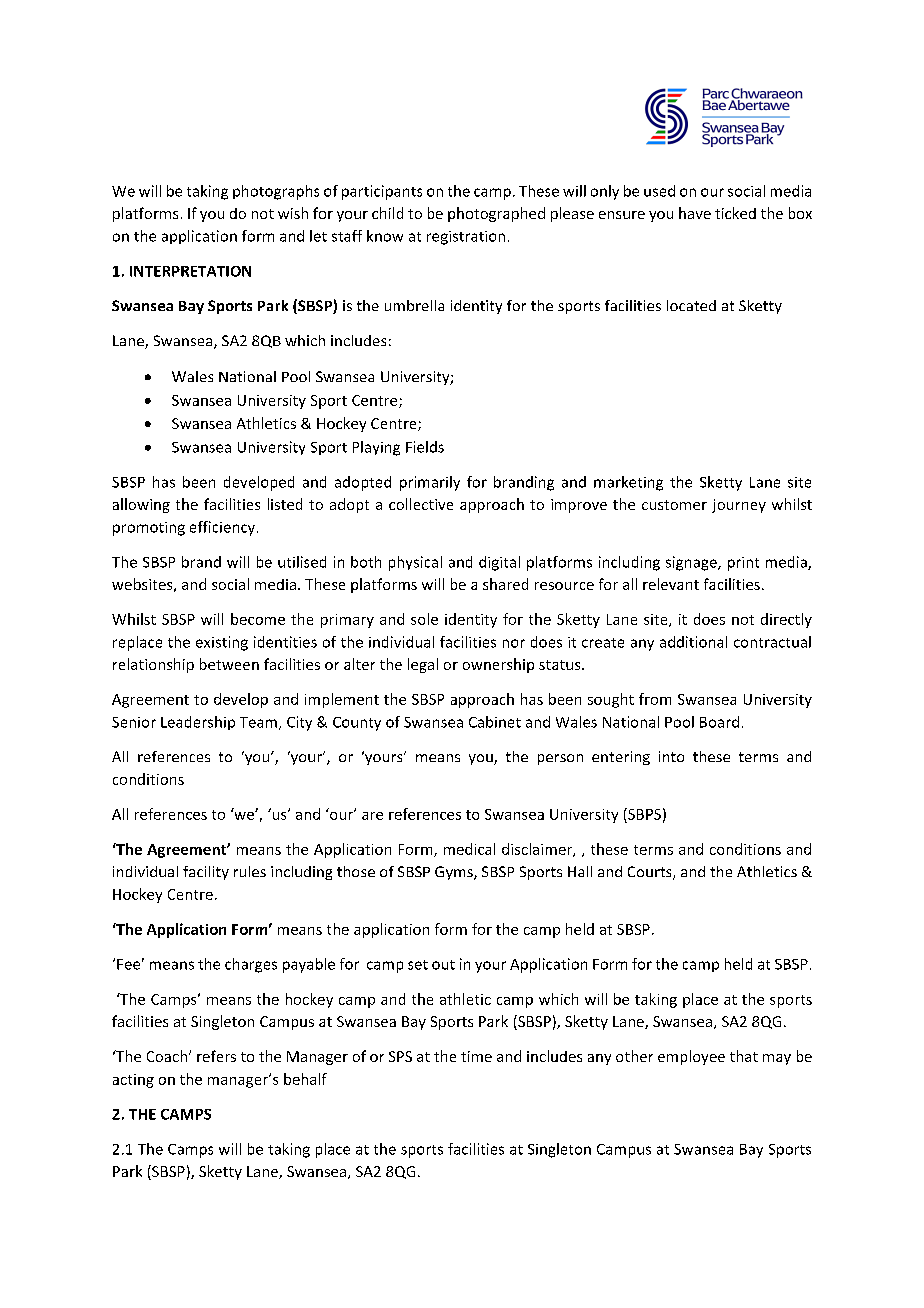 The height and width of the page is (1308, 924). Describe the element at coordinates (469, 849) in the page. I see `medical` at that location.
